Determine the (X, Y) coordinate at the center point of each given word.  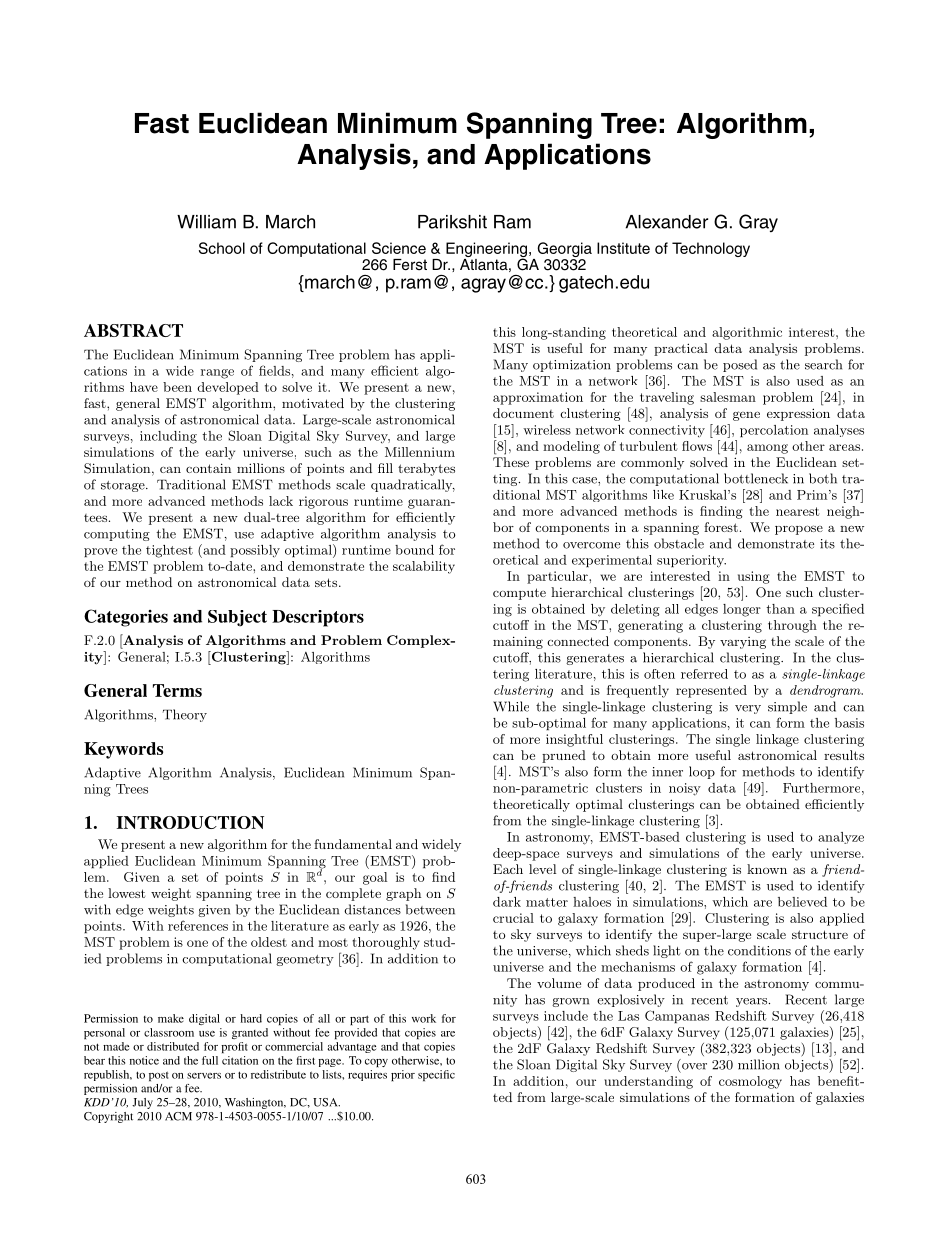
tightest (169, 551)
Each (508, 869)
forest (721, 527)
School (222, 248)
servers (204, 1076)
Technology (711, 249)
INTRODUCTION (190, 822)
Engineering (488, 251)
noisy (685, 789)
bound (414, 550)
